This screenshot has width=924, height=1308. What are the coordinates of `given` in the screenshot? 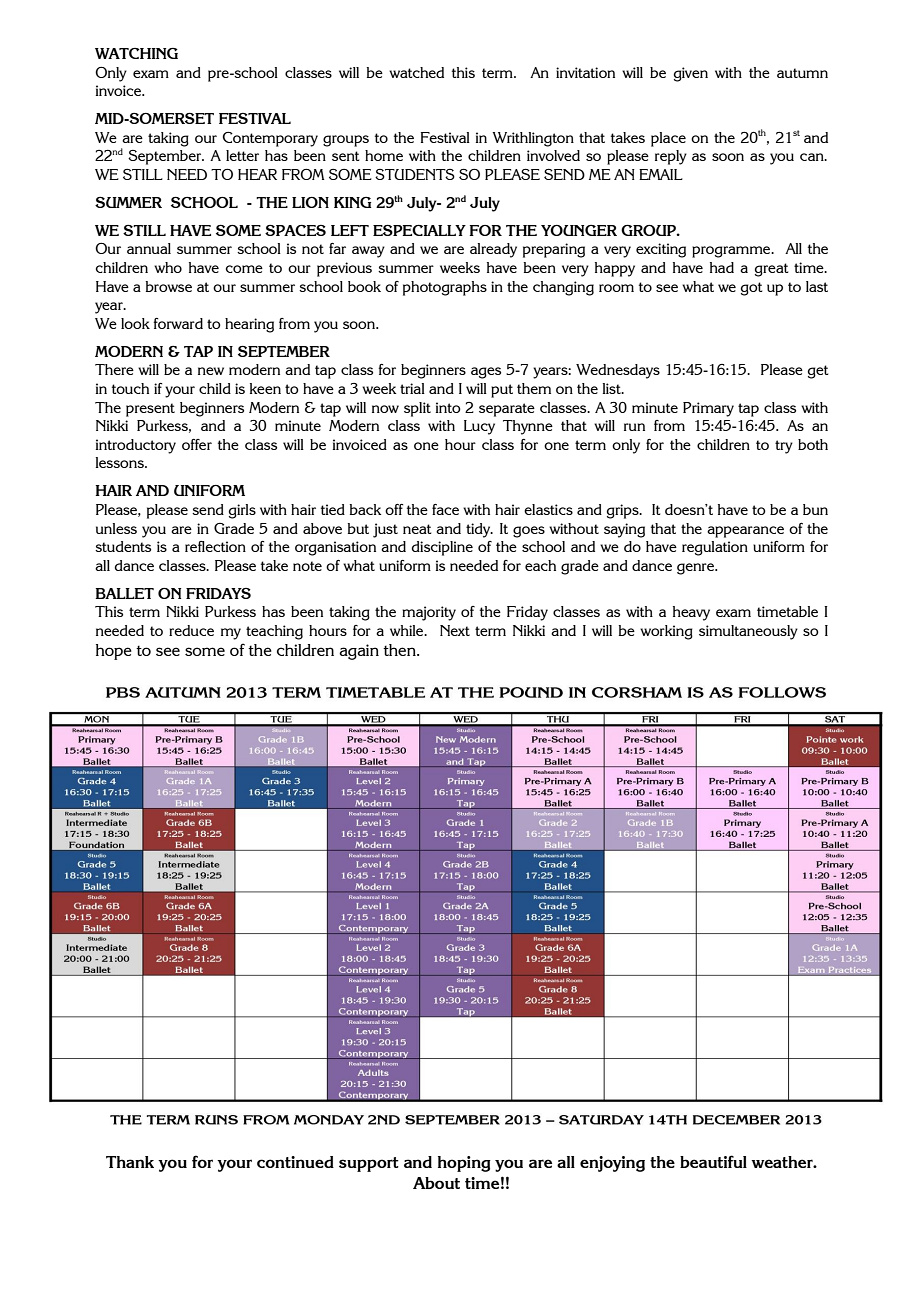 It's located at (691, 74).
